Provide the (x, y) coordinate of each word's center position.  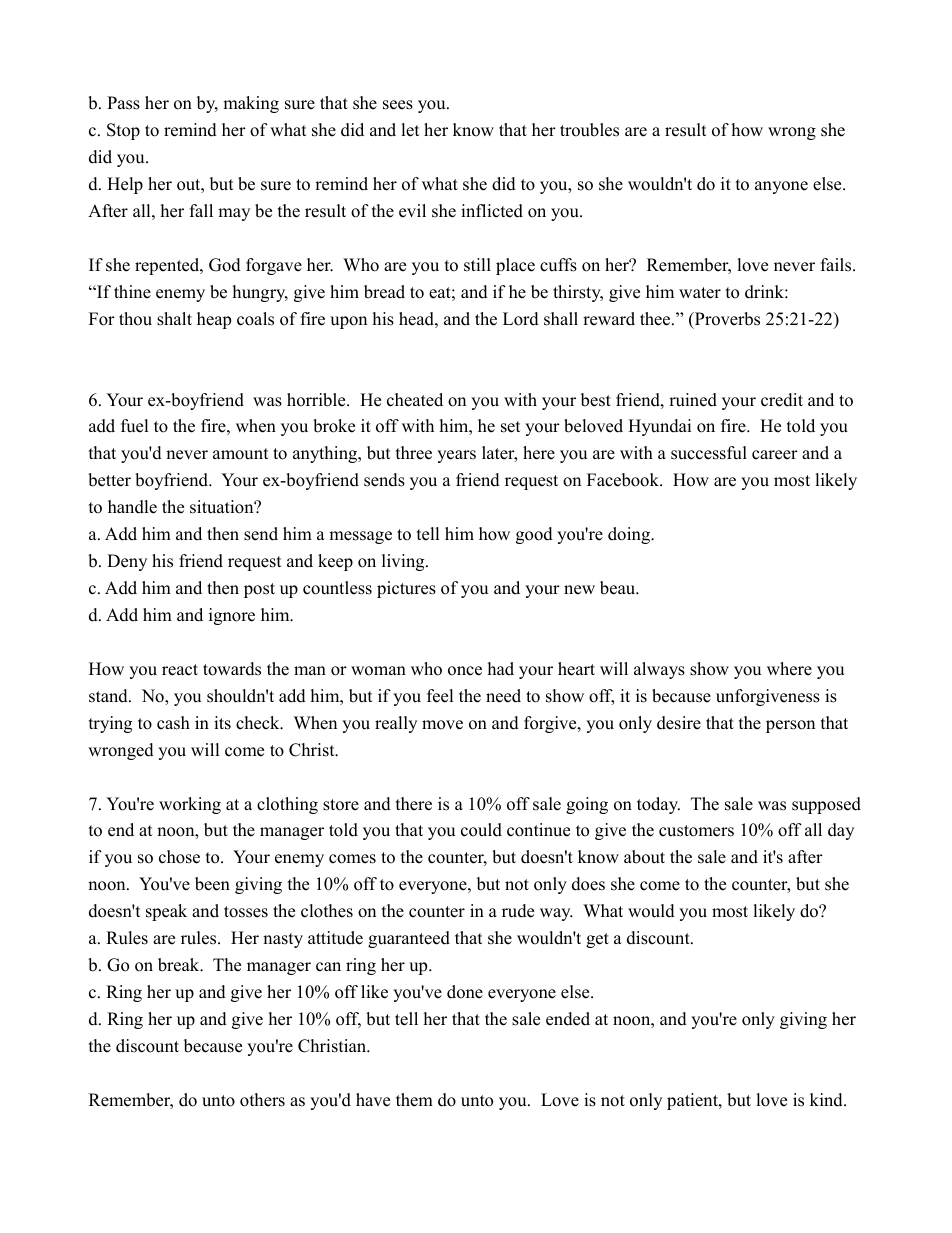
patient (693, 1101)
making (251, 104)
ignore (232, 616)
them (414, 1100)
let (410, 130)
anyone (781, 187)
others (262, 1100)
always (659, 670)
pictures (406, 589)
